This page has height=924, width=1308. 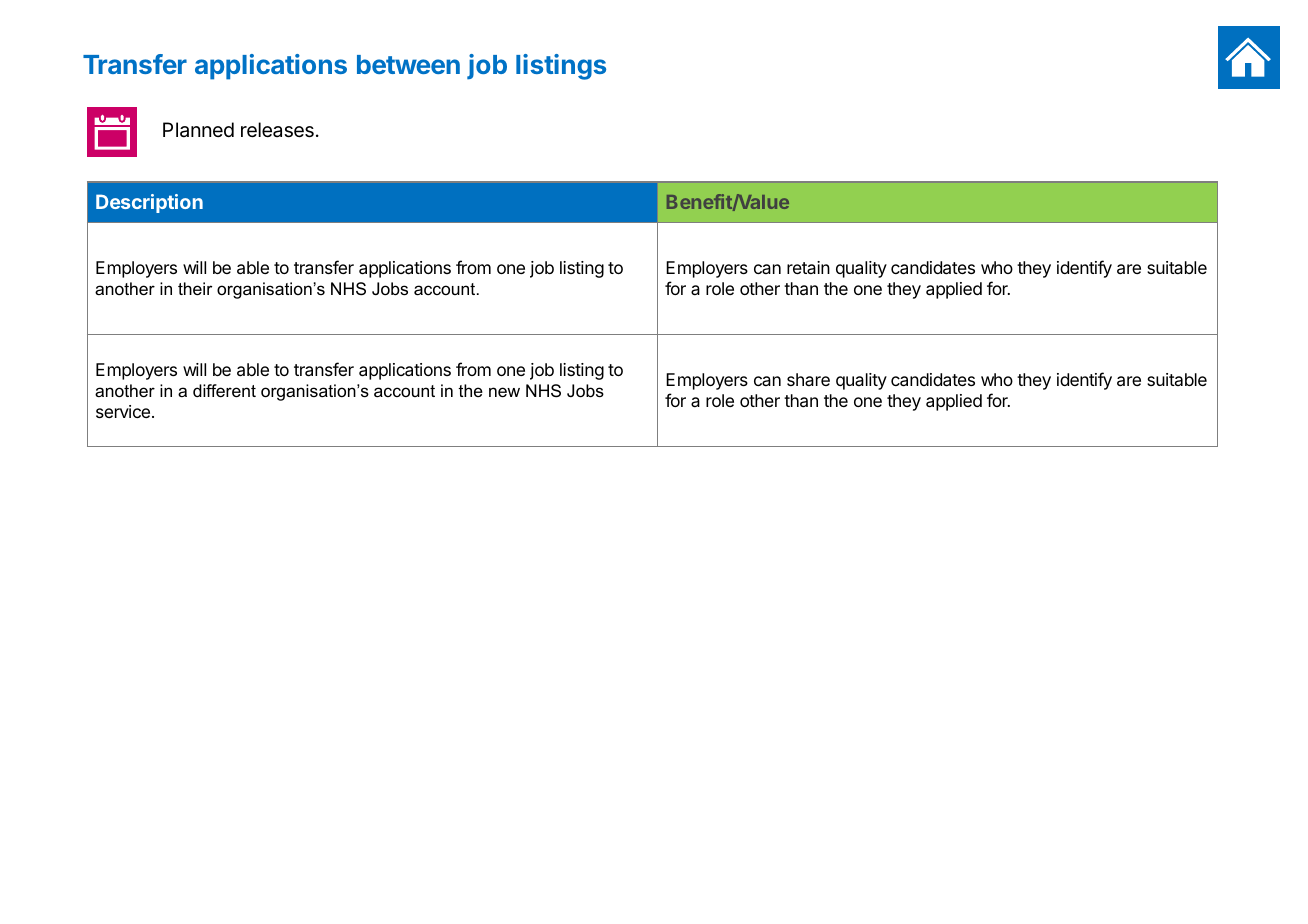 I want to click on Description, so click(x=149, y=203).
